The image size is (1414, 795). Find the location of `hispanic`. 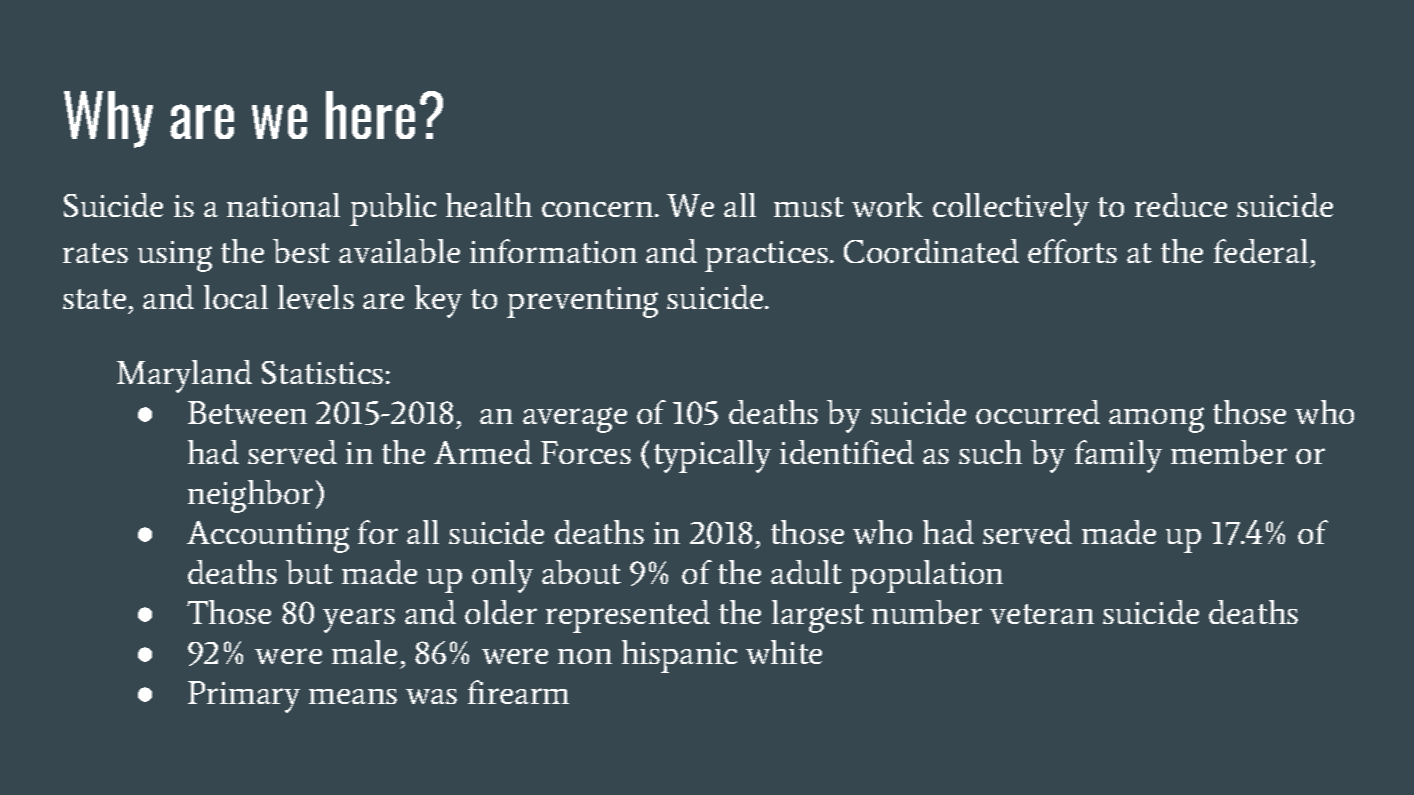

hispanic is located at coordinates (679, 656).
